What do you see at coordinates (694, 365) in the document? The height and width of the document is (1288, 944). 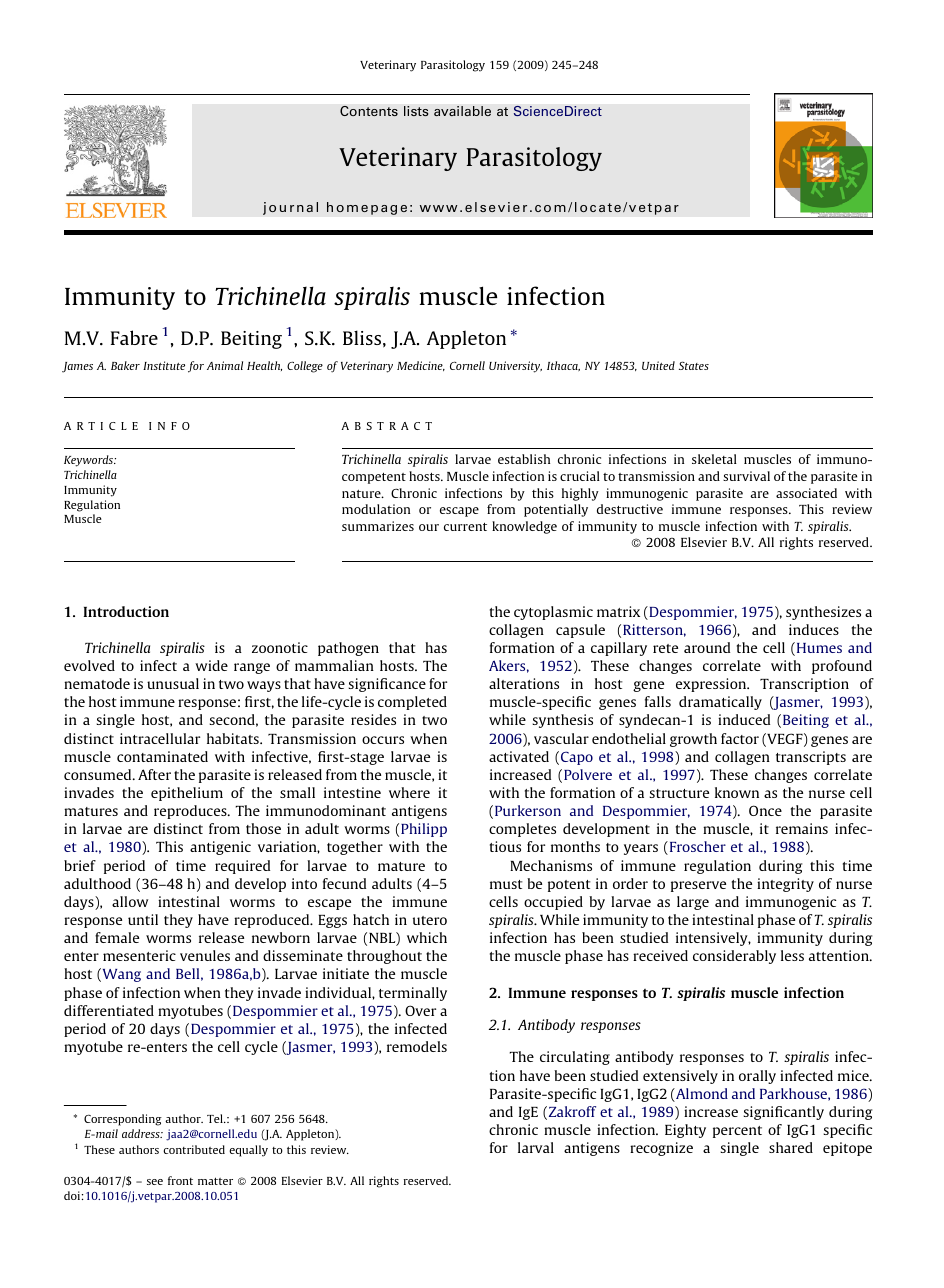 I see `States` at bounding box center [694, 365].
